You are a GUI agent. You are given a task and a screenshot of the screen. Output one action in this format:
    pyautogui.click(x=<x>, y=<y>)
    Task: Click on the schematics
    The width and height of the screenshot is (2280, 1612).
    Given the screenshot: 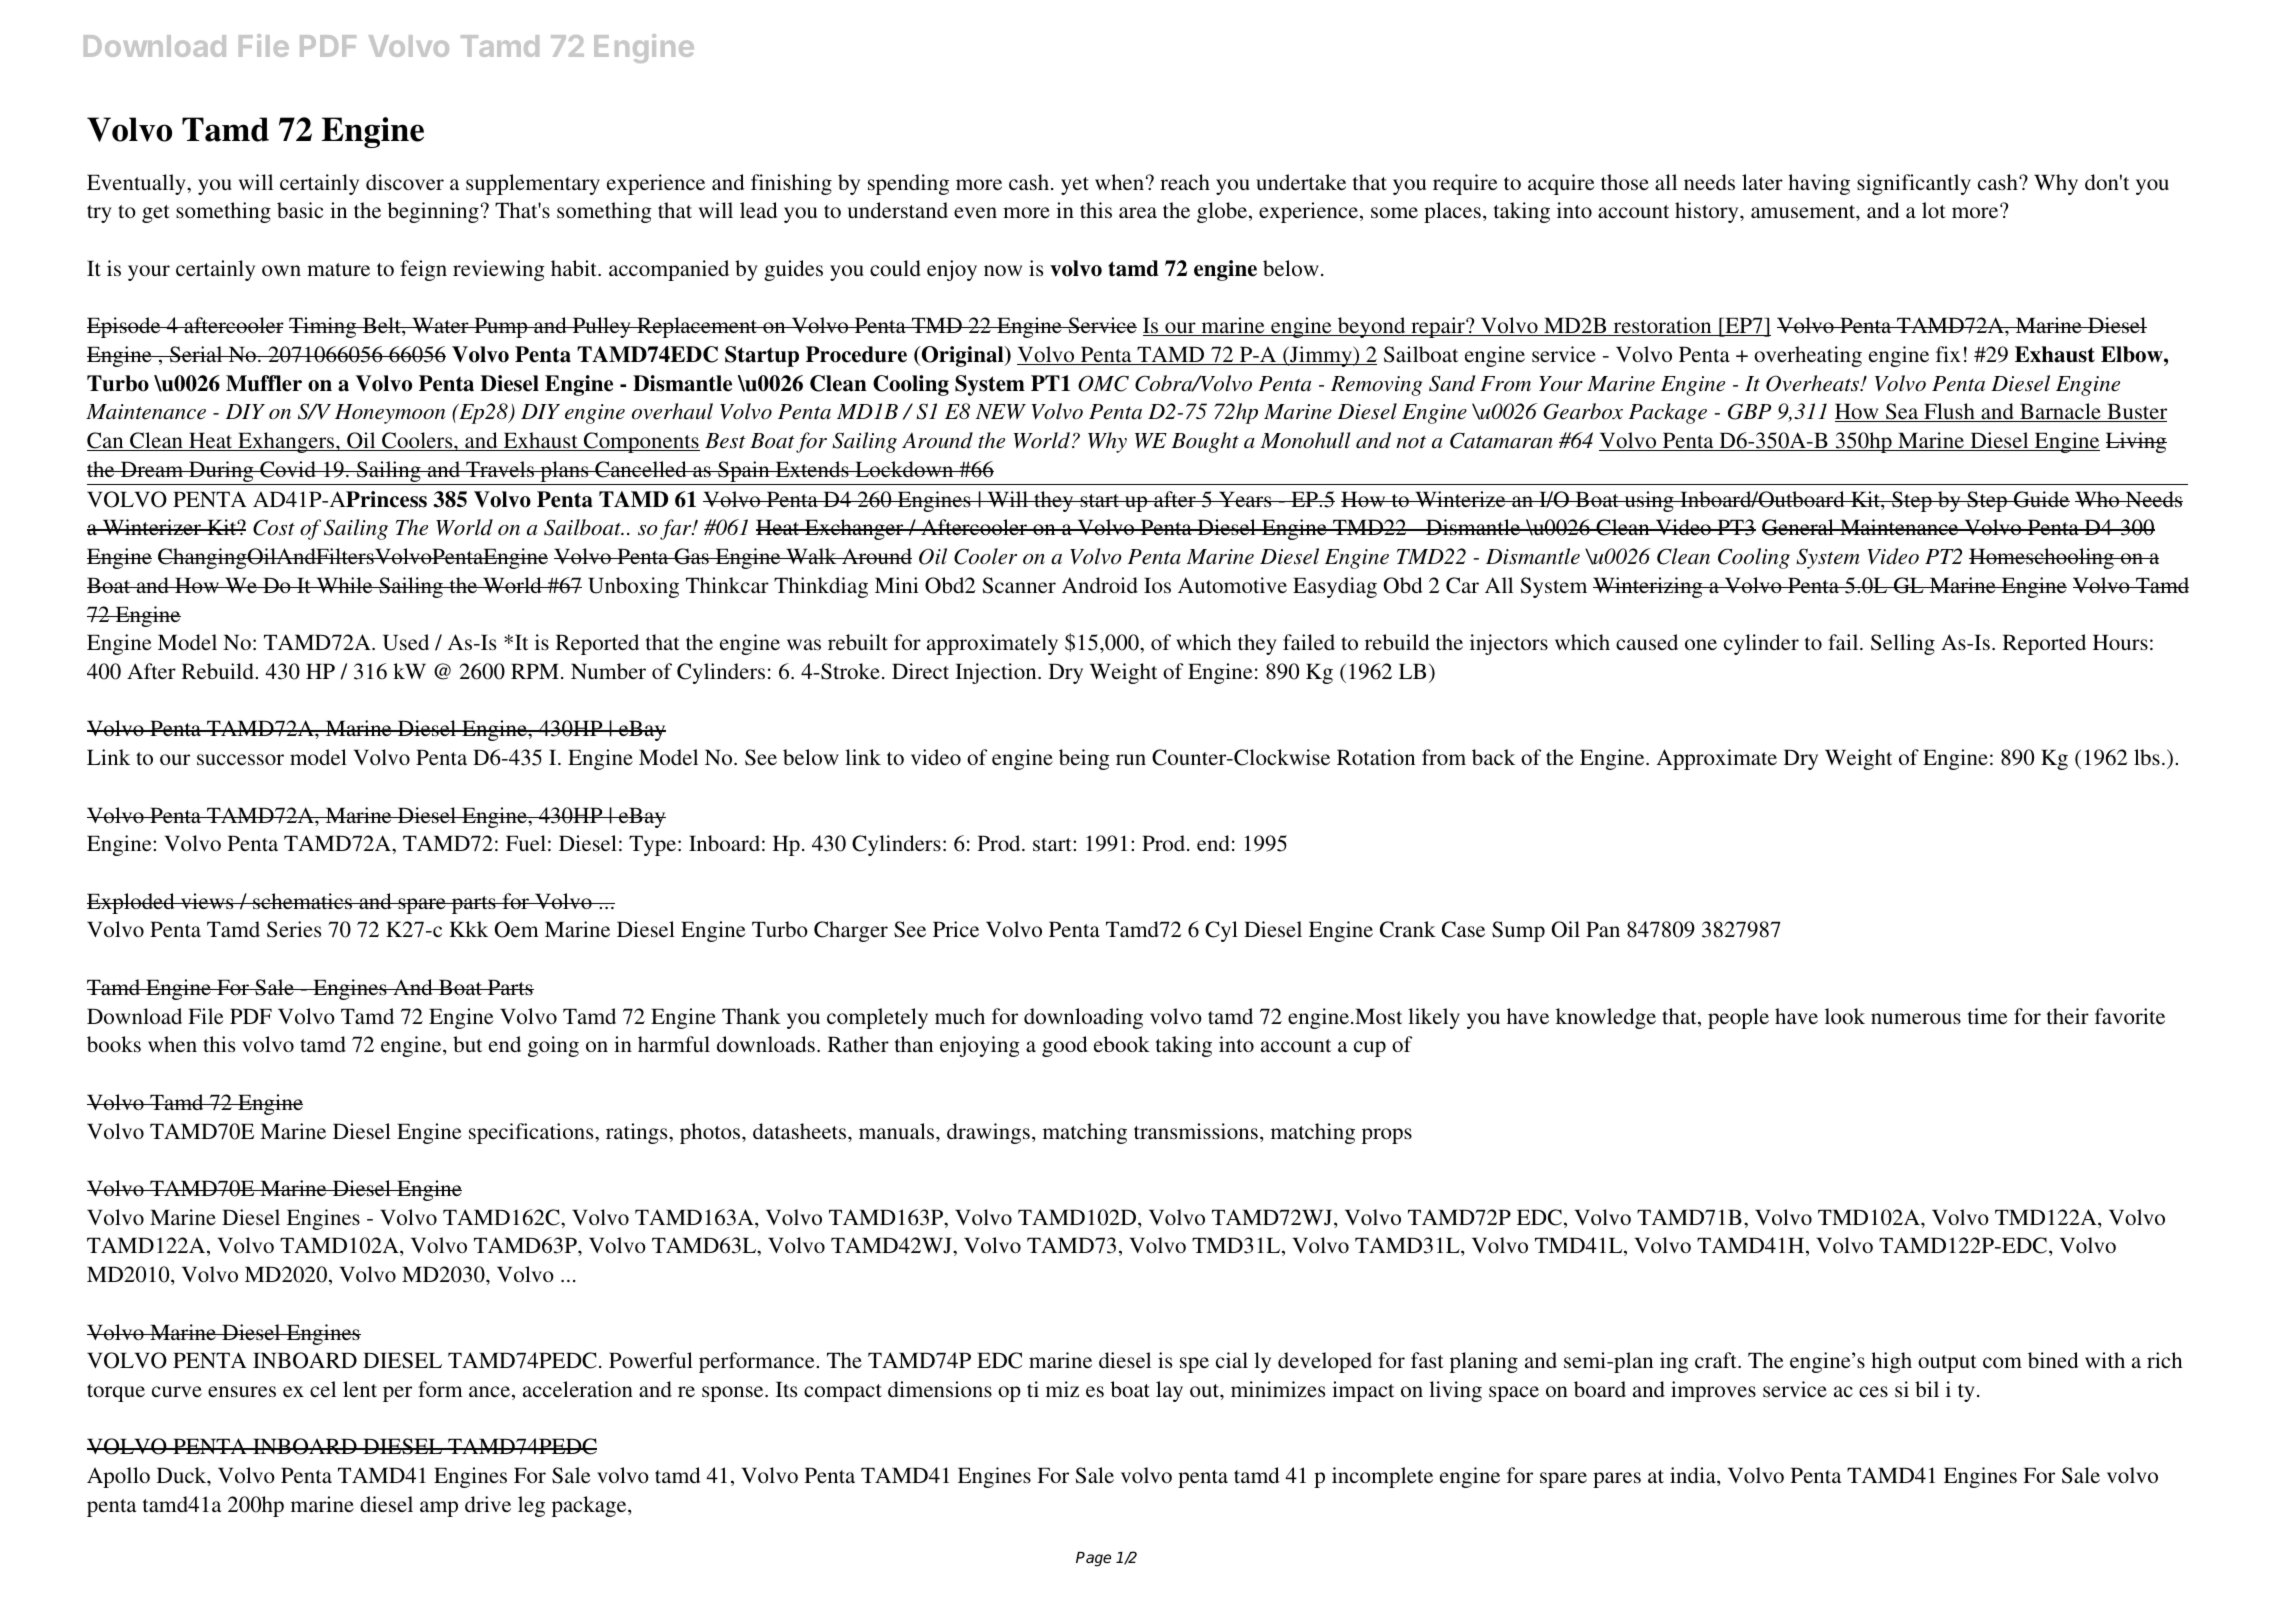 What is the action you would take?
    pyautogui.click(x=303, y=901)
